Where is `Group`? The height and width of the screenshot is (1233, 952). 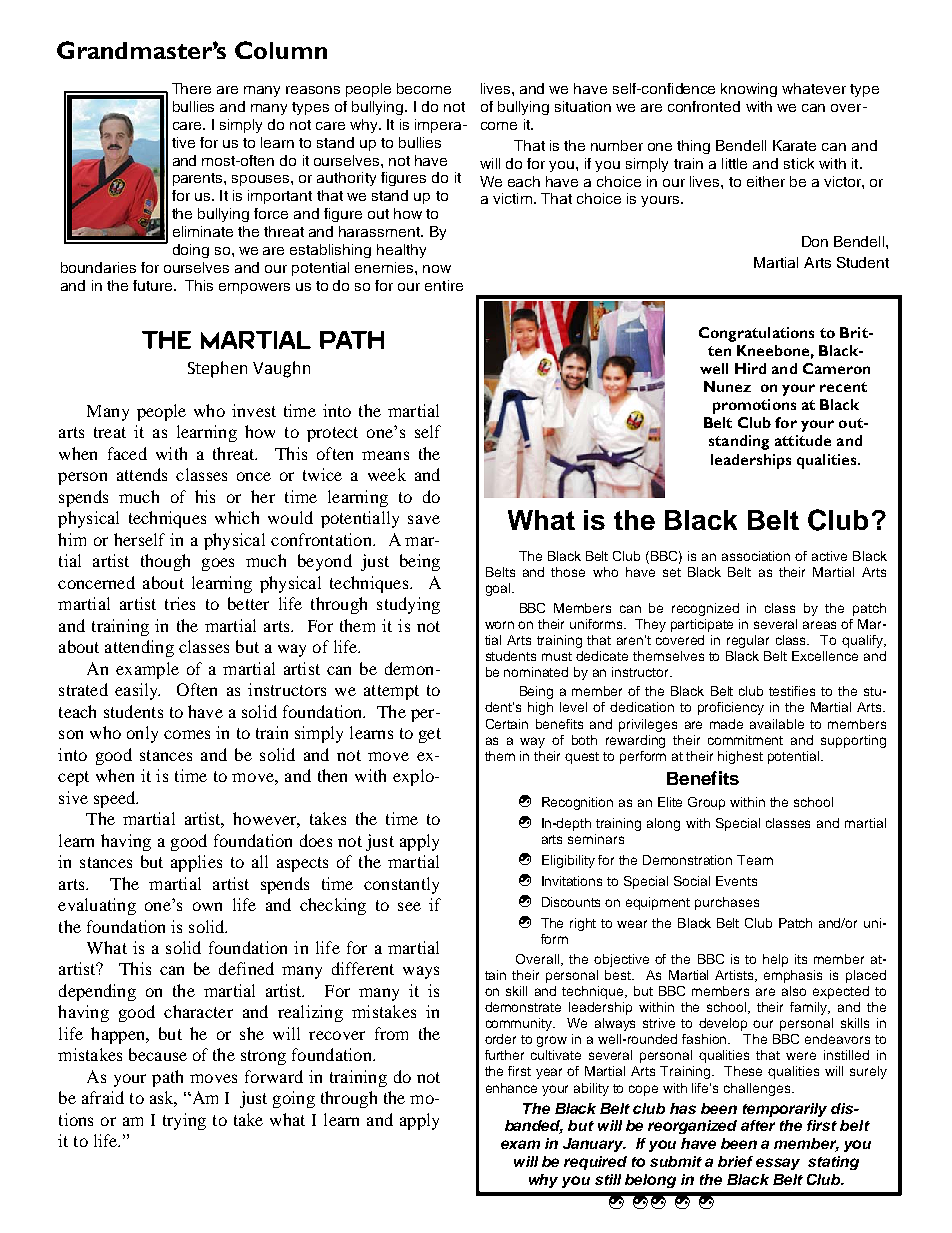 Group is located at coordinates (706, 803).
